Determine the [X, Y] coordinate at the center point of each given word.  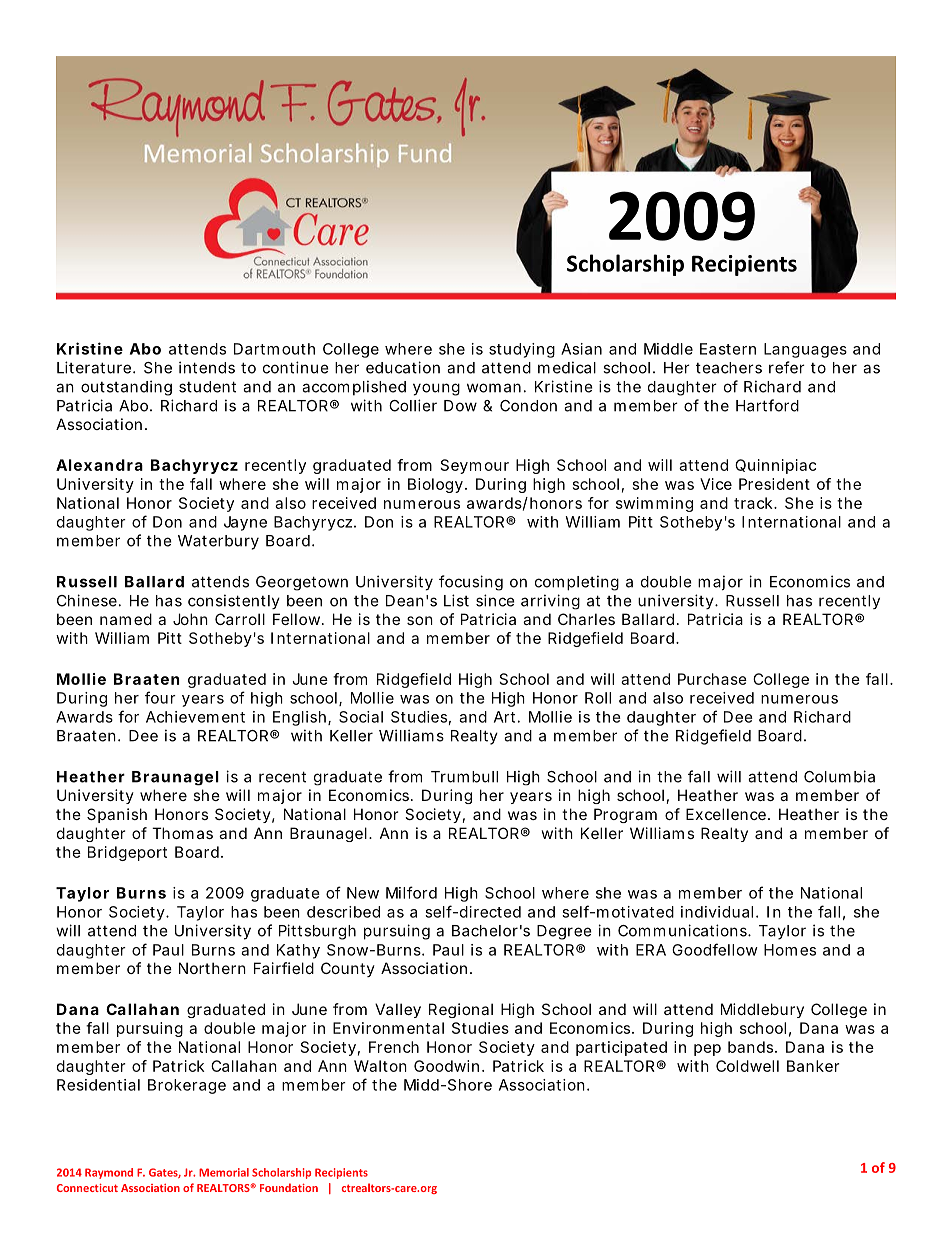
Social [361, 717]
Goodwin [446, 1066]
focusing [471, 583]
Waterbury [218, 542]
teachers [729, 368]
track [754, 503]
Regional [461, 1010]
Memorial [224, 1172]
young [436, 389]
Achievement [195, 717]
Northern [212, 968]
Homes [790, 950]
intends [207, 367]
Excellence [726, 814]
